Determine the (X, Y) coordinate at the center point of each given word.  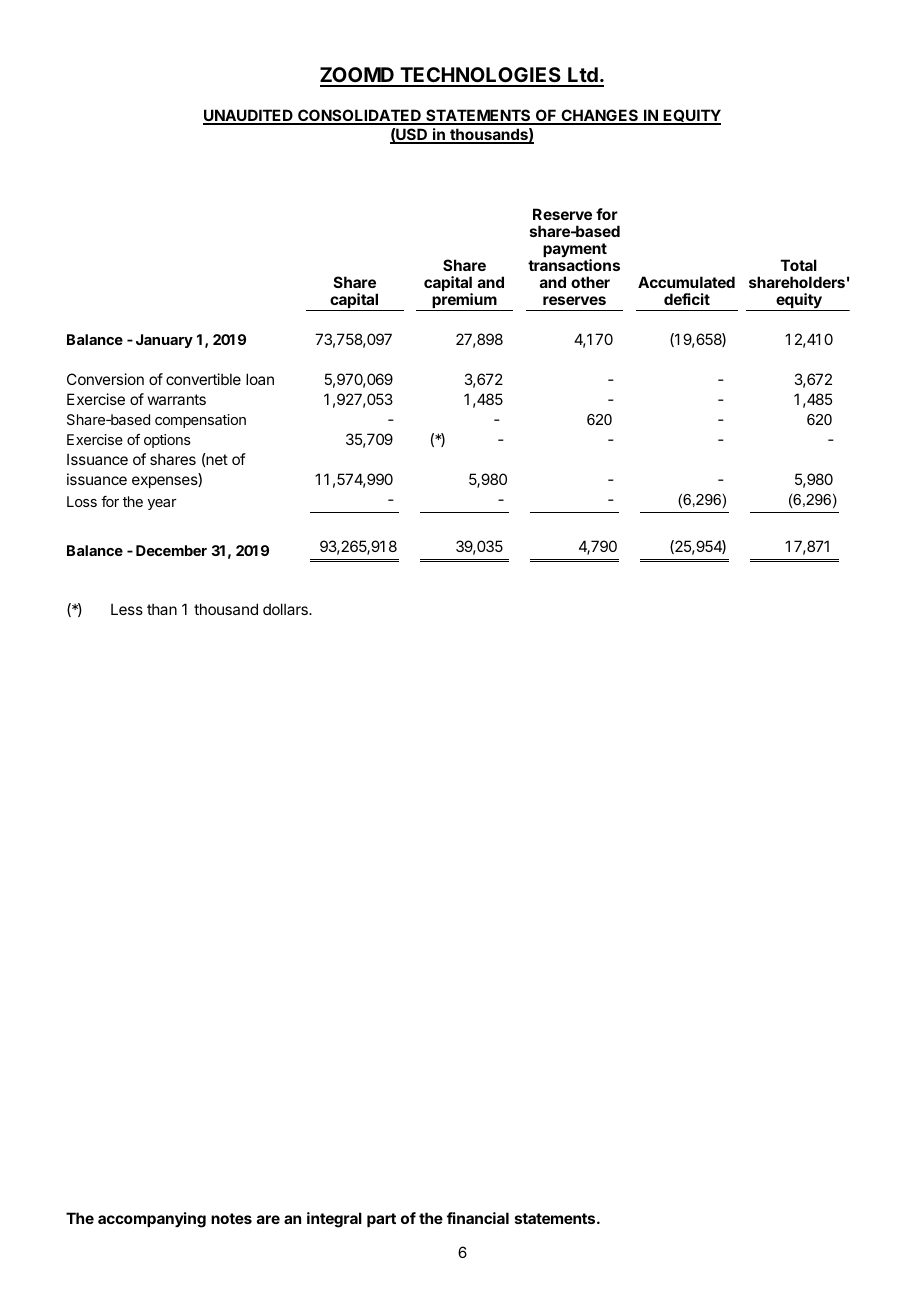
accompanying (152, 1220)
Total (799, 265)
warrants (177, 399)
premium (464, 302)
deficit (687, 299)
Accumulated (686, 282)
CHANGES (600, 116)
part (381, 1220)
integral (334, 1220)
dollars (286, 609)
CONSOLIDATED (359, 116)
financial (478, 1218)
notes (231, 1218)
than (162, 609)
